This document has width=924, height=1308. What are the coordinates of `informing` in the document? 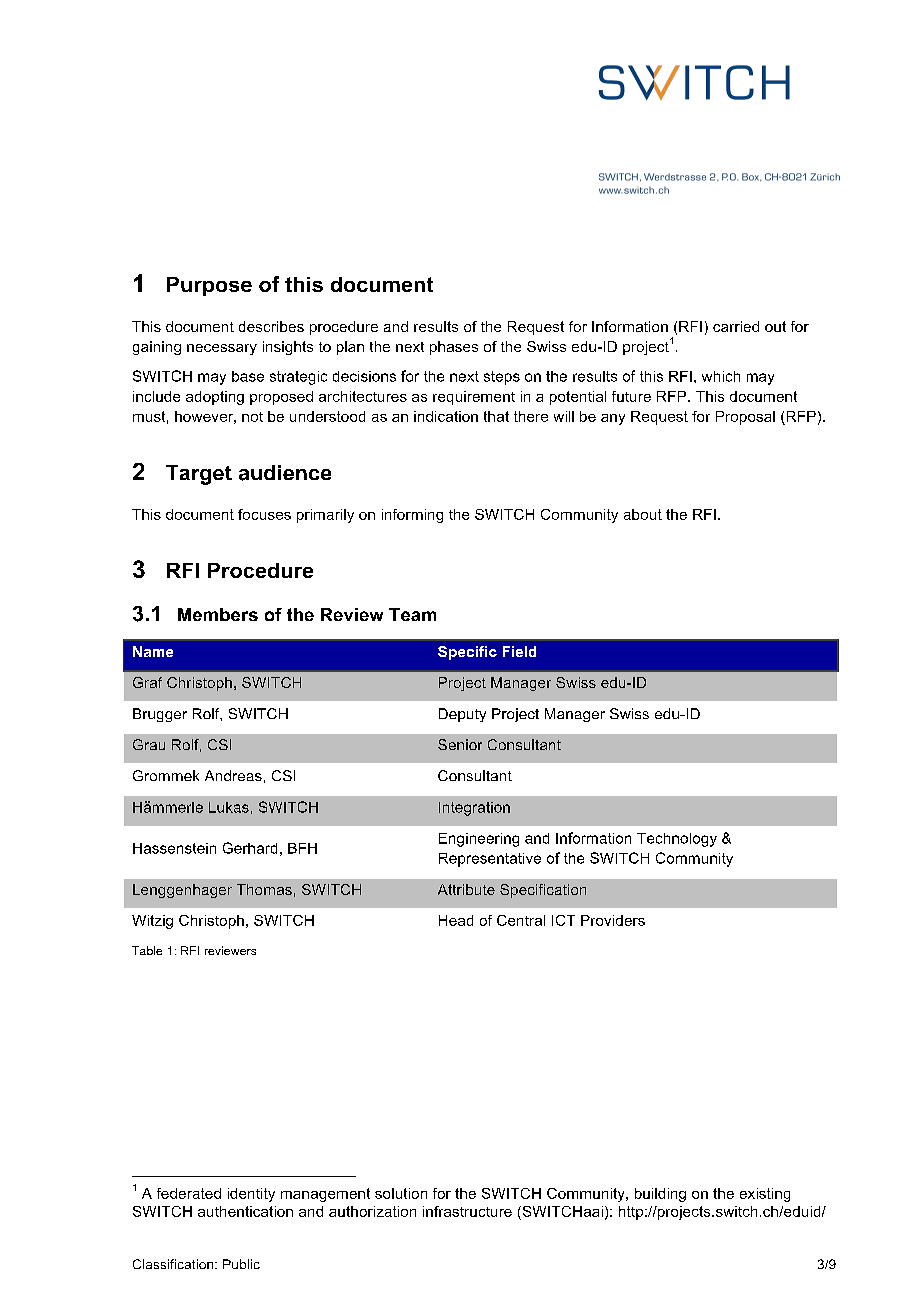 It's located at (412, 516).
